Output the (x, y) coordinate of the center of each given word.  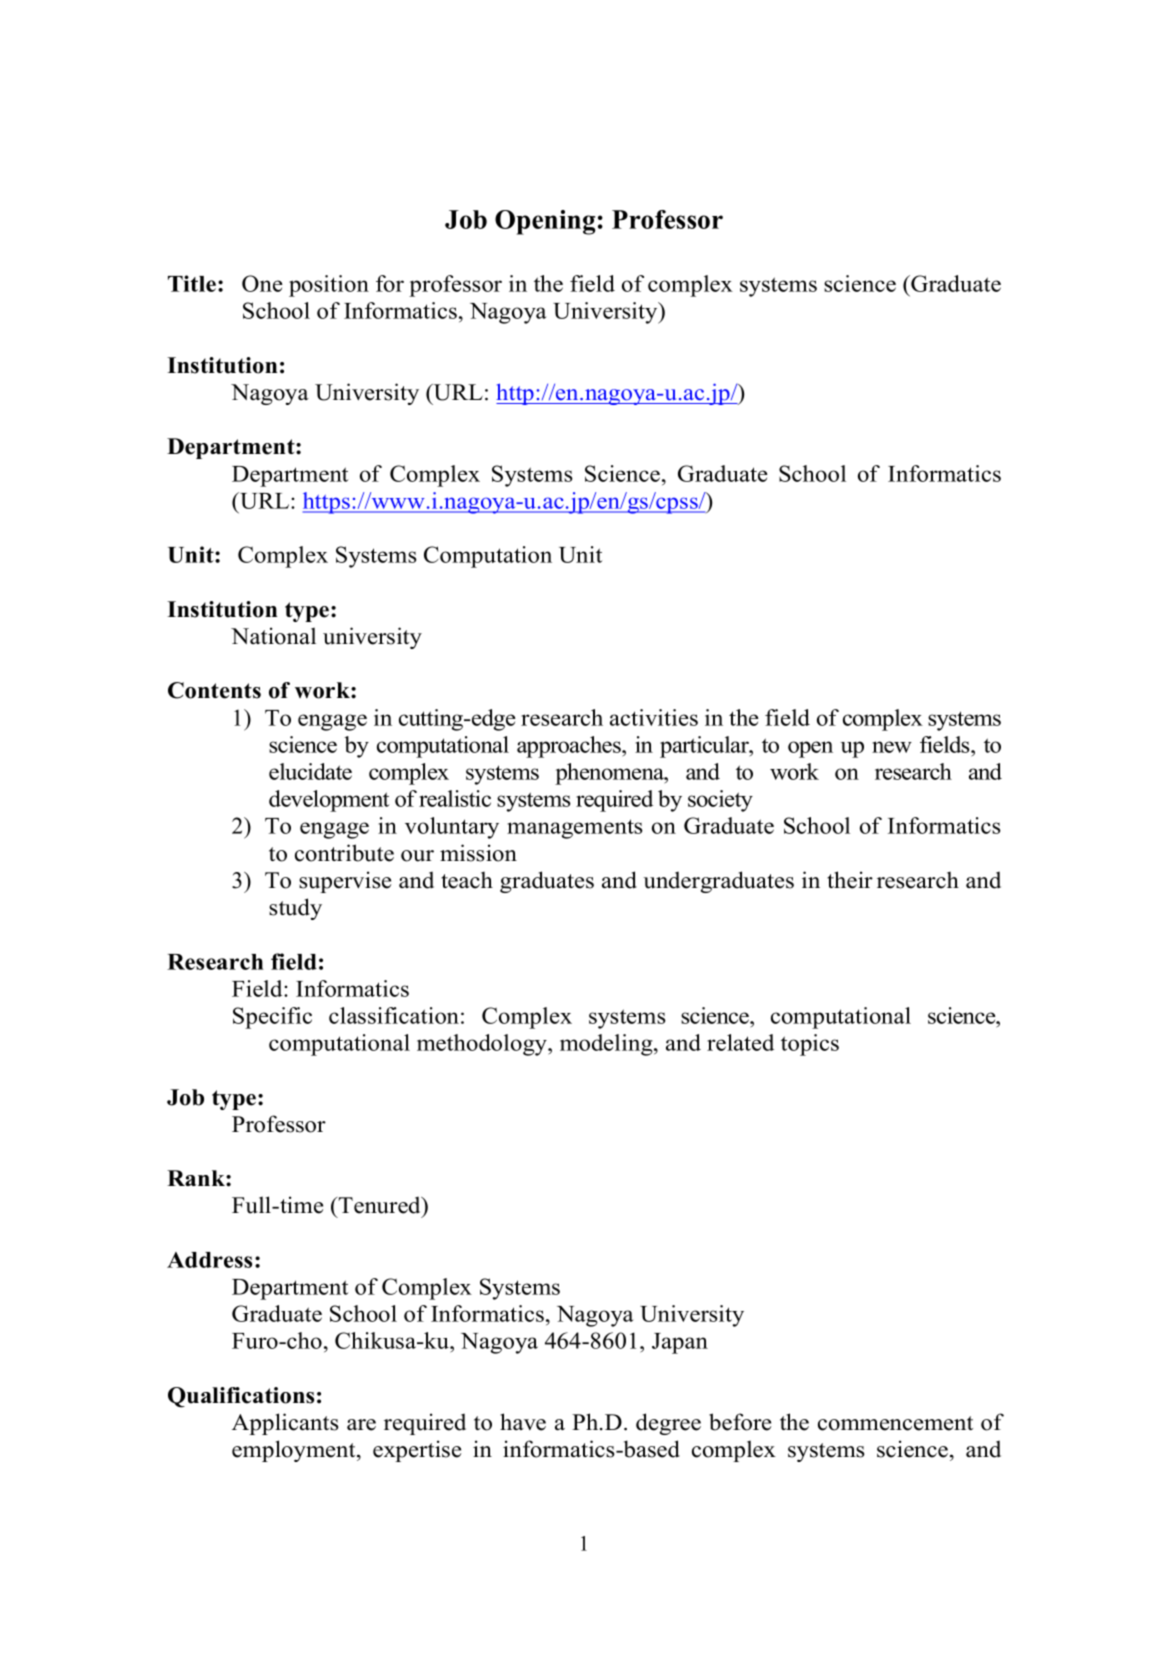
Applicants (285, 1424)
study (295, 909)
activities (654, 717)
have (523, 1422)
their (850, 880)
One (262, 283)
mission (478, 853)
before (740, 1422)
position (329, 286)
